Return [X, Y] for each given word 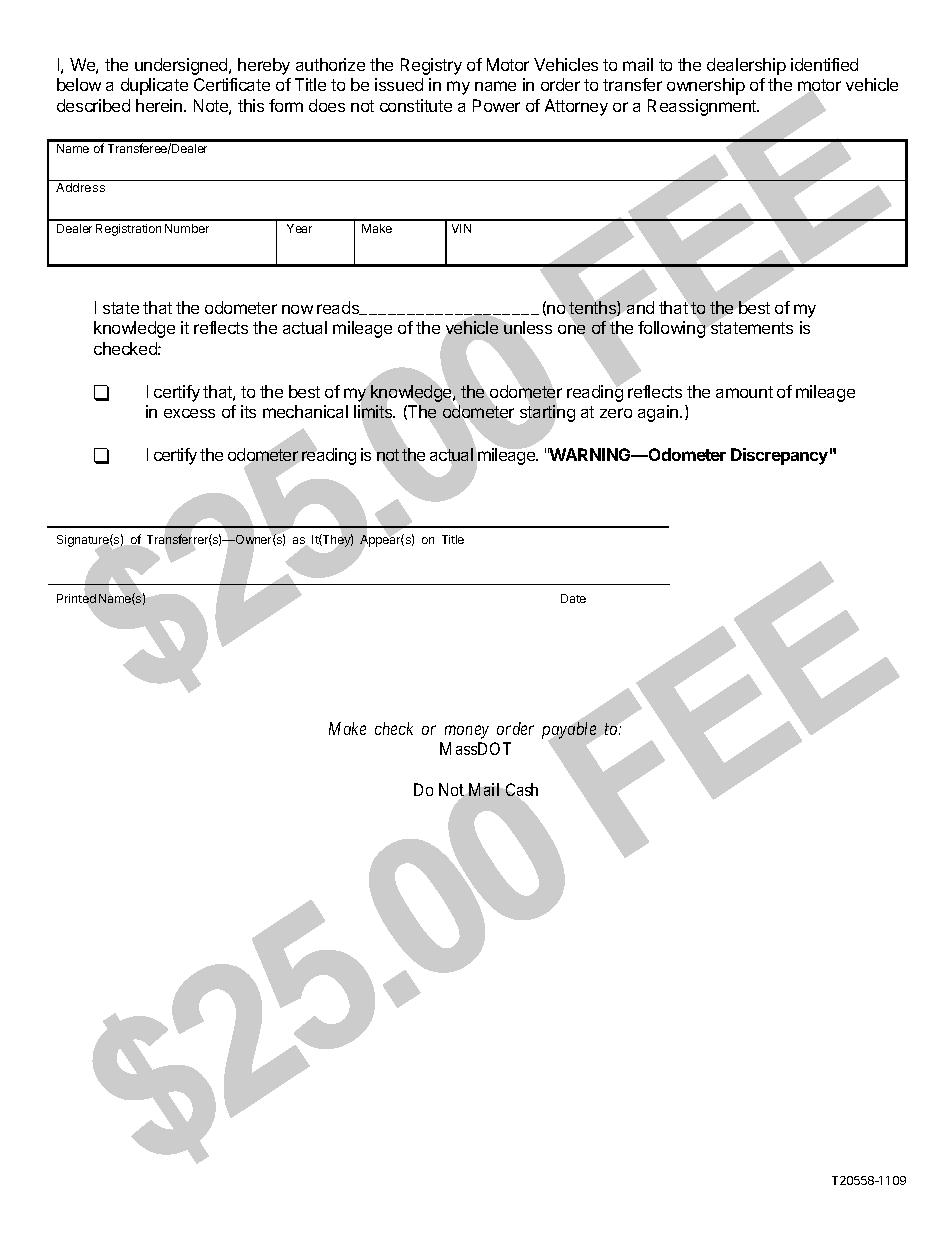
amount [744, 392]
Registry [431, 66]
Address [80, 187]
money [467, 732]
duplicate [154, 86]
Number [187, 228]
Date [573, 598]
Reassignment [703, 107]
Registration [128, 230]
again [659, 413]
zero [616, 413]
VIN [461, 228]
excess [189, 413]
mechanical [305, 411]
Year [299, 228]
